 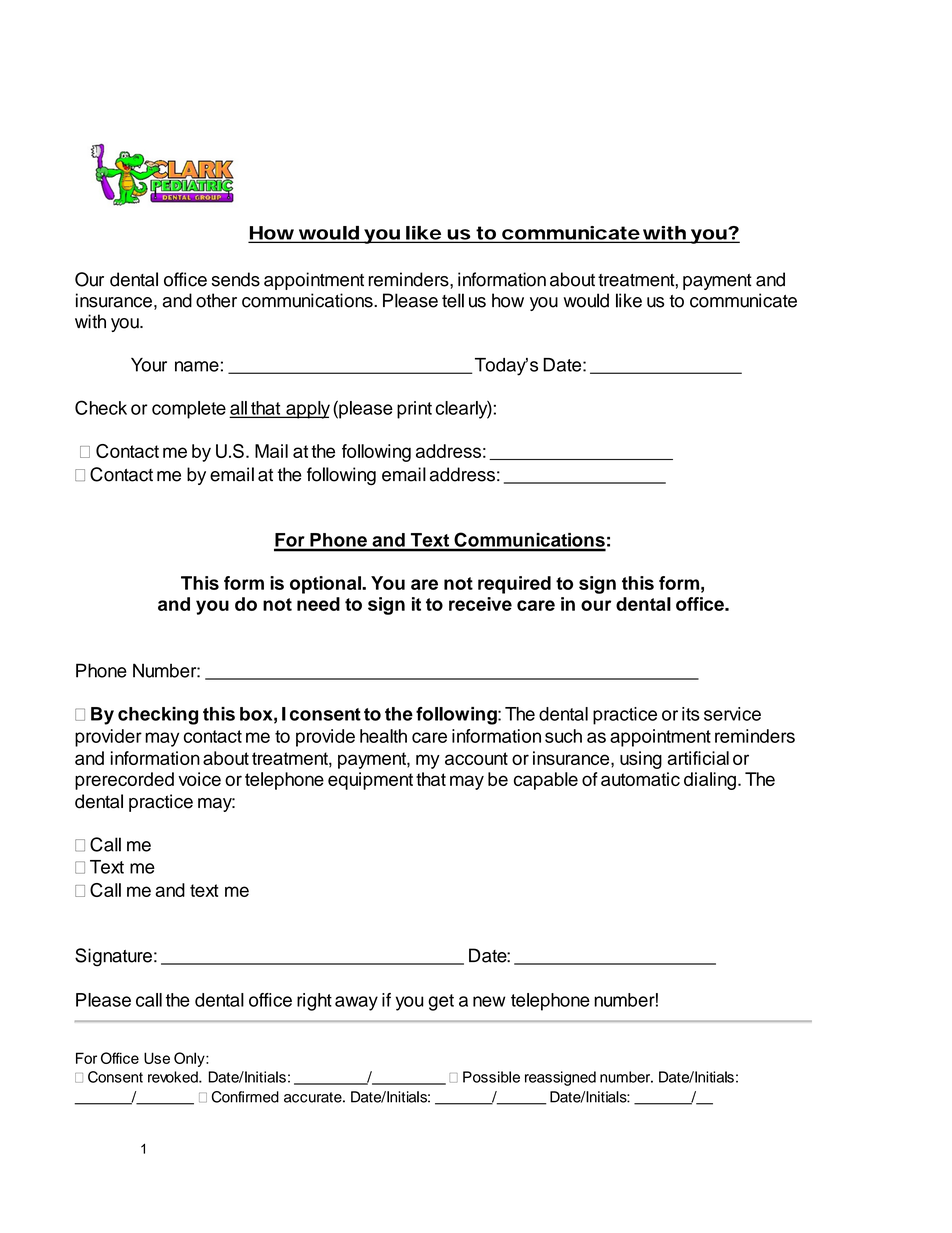 I want to click on revoked, so click(x=174, y=1077).
